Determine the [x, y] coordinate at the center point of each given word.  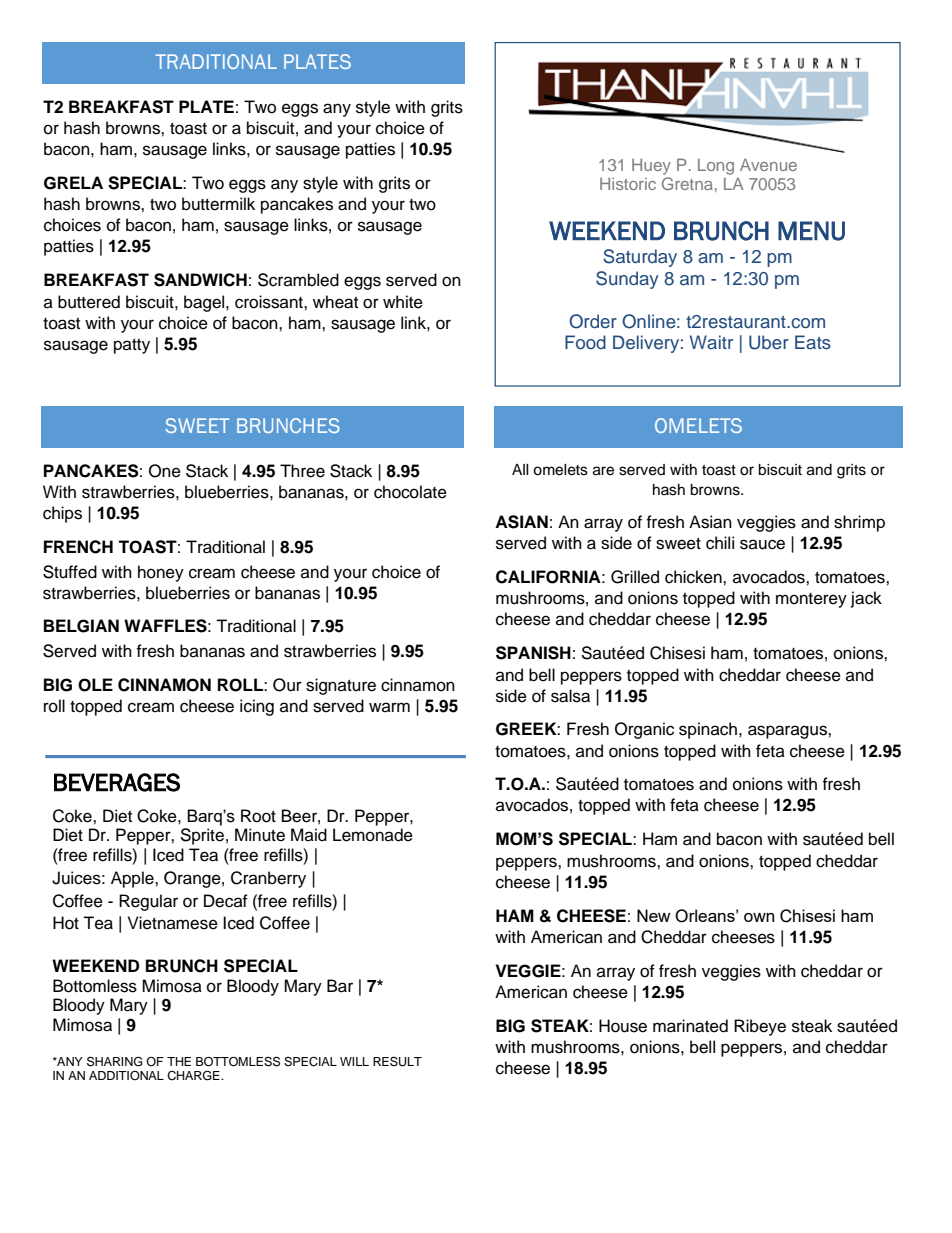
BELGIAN [81, 626]
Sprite [202, 836]
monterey [811, 600]
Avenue [768, 165]
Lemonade [373, 835]
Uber [769, 342]
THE [179, 1061]
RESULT [397, 1061]
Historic [628, 184]
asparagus [788, 732]
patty [132, 346]
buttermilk [218, 204]
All [520, 469]
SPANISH [533, 653]
